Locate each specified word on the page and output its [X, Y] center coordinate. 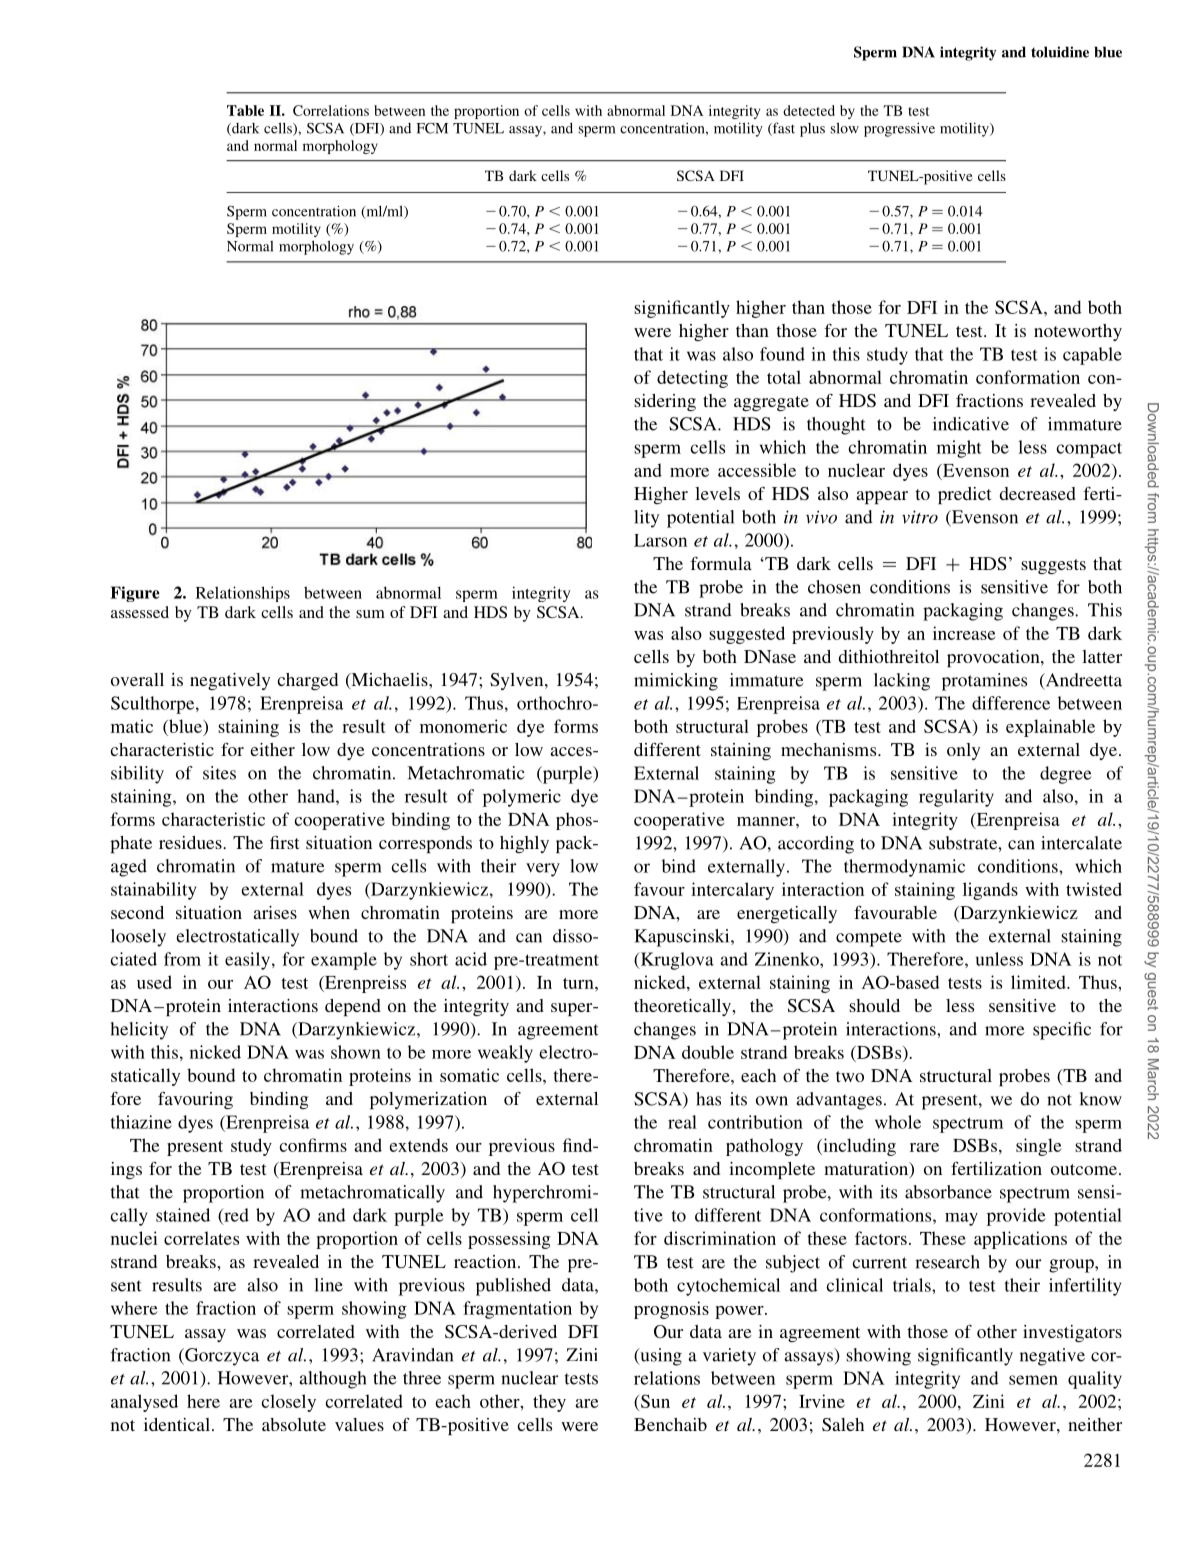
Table [245, 110]
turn [579, 983]
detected [809, 110]
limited [1039, 982]
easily [247, 961]
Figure [135, 594]
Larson [660, 540]
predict [964, 495]
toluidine [1060, 52]
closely [288, 1403]
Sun [655, 1401]
